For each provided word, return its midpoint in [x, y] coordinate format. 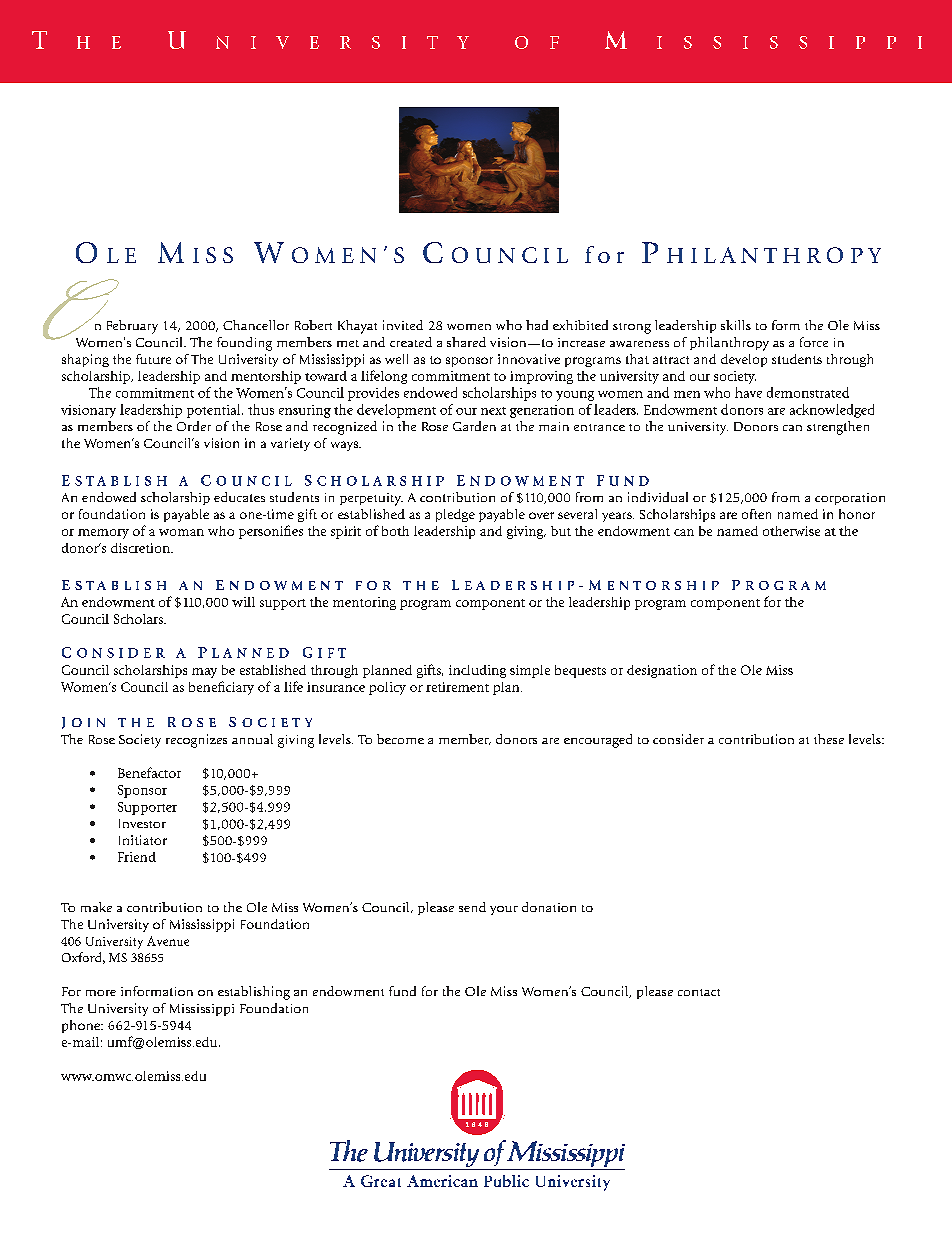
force [814, 342]
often [756, 514]
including [477, 671]
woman [181, 532]
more [101, 993]
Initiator [143, 840]
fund [402, 991]
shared [466, 342]
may [204, 673]
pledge [455, 515]
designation [662, 671]
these [829, 739]
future [153, 359]
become [400, 739]
